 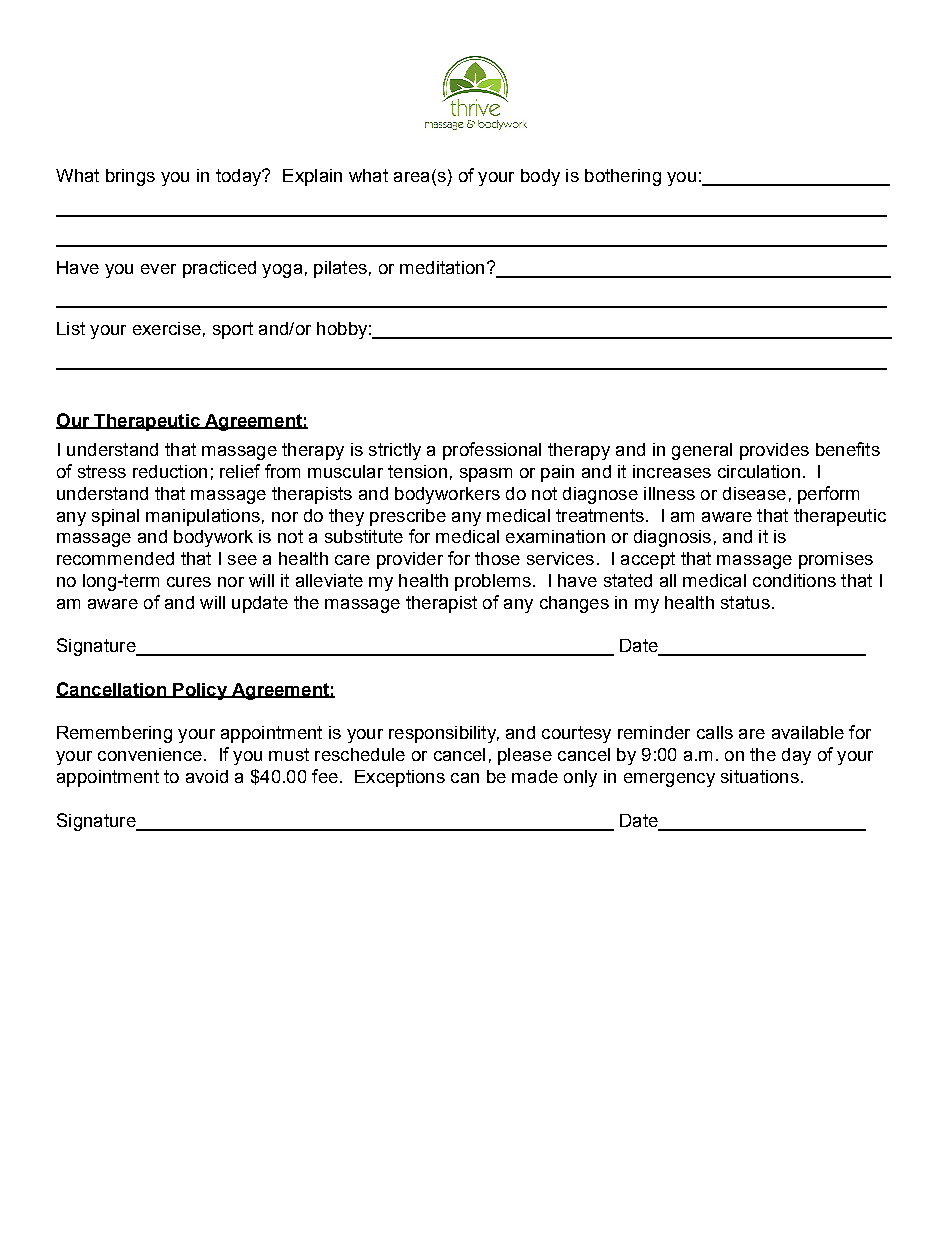 I want to click on provides, so click(x=774, y=451).
